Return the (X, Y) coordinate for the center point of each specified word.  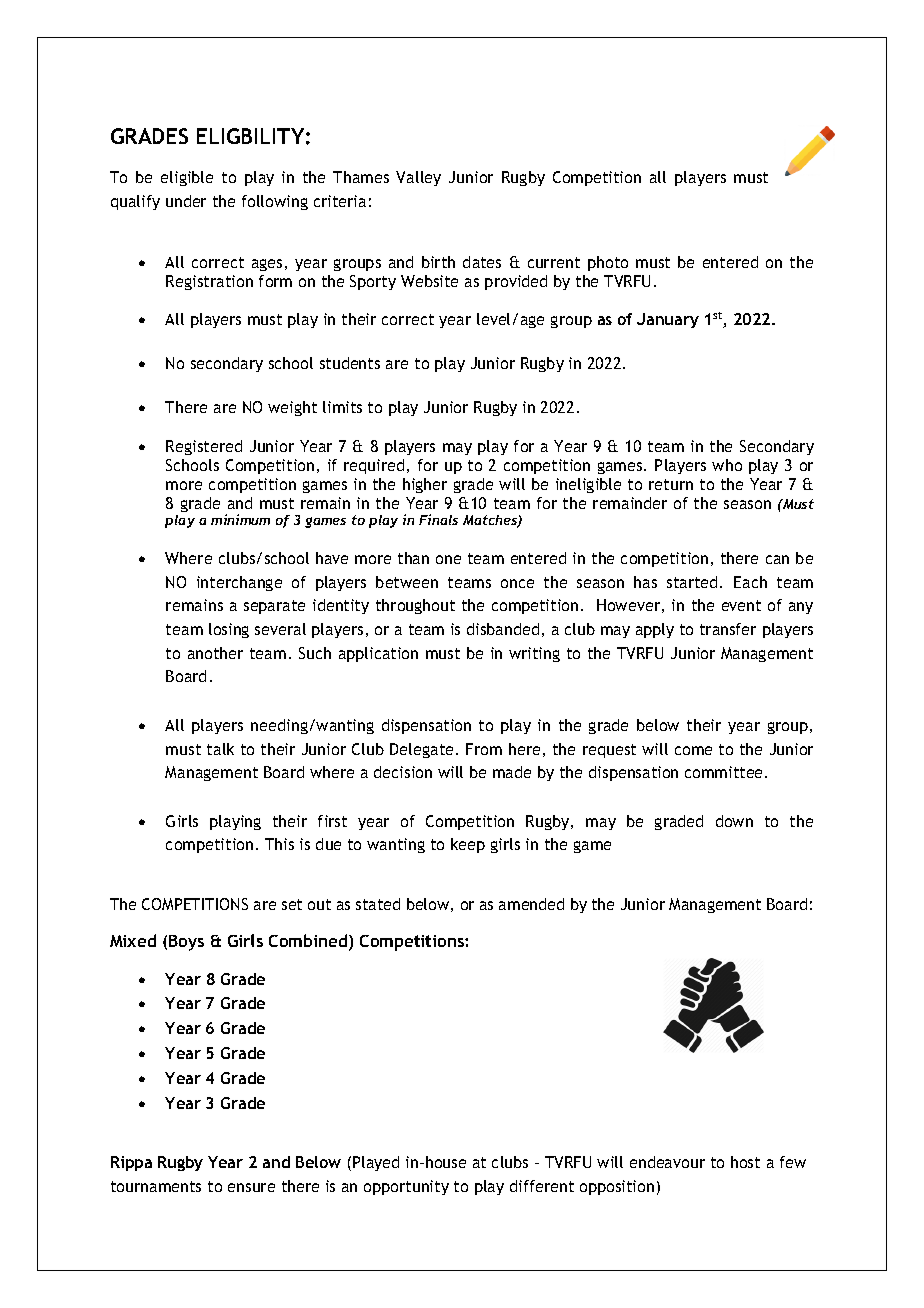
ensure (251, 1187)
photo (608, 263)
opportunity (406, 1187)
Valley (418, 178)
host (745, 1162)
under (186, 201)
